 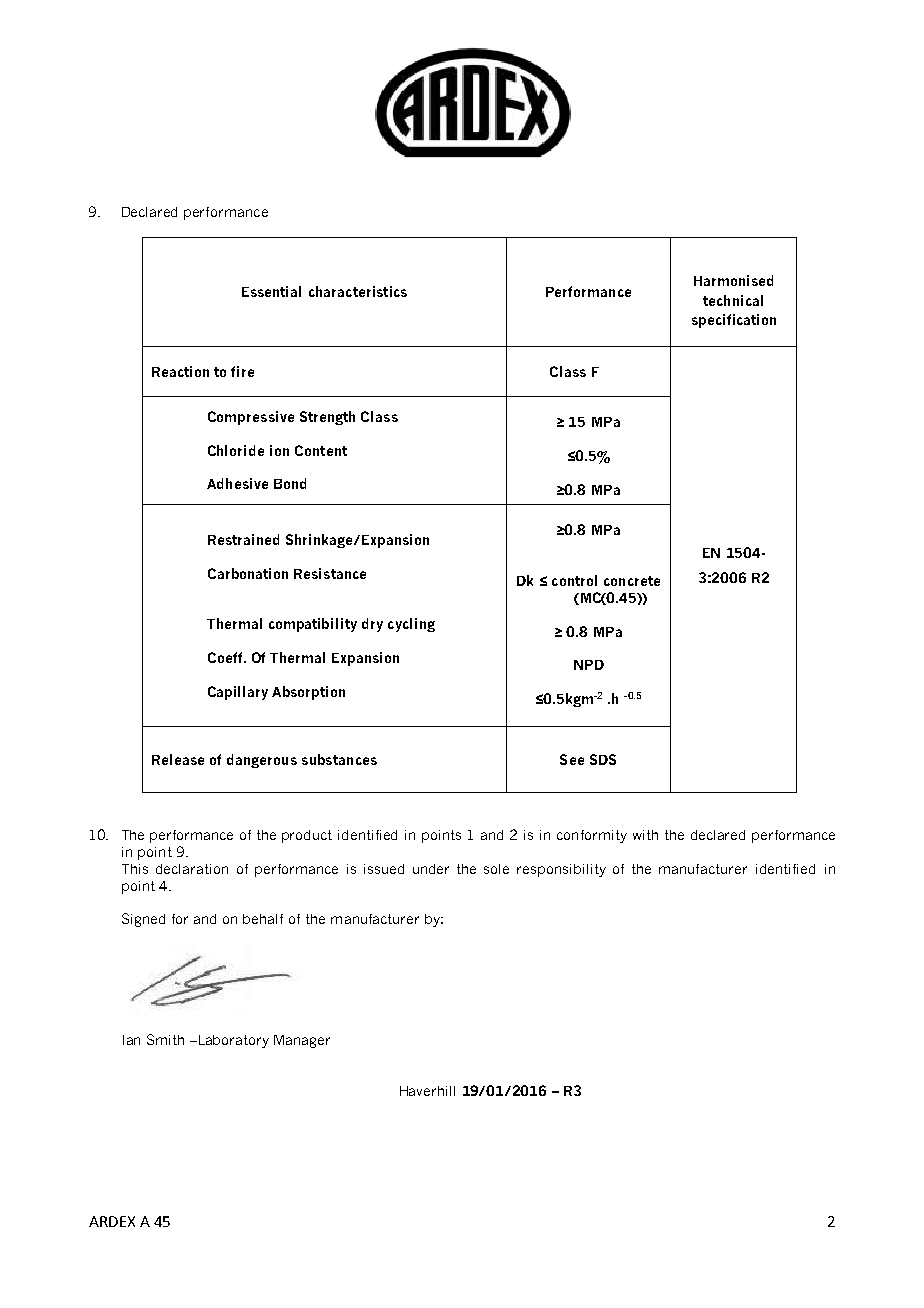 What do you see at coordinates (237, 483) in the page?
I see `Adhesive` at bounding box center [237, 483].
